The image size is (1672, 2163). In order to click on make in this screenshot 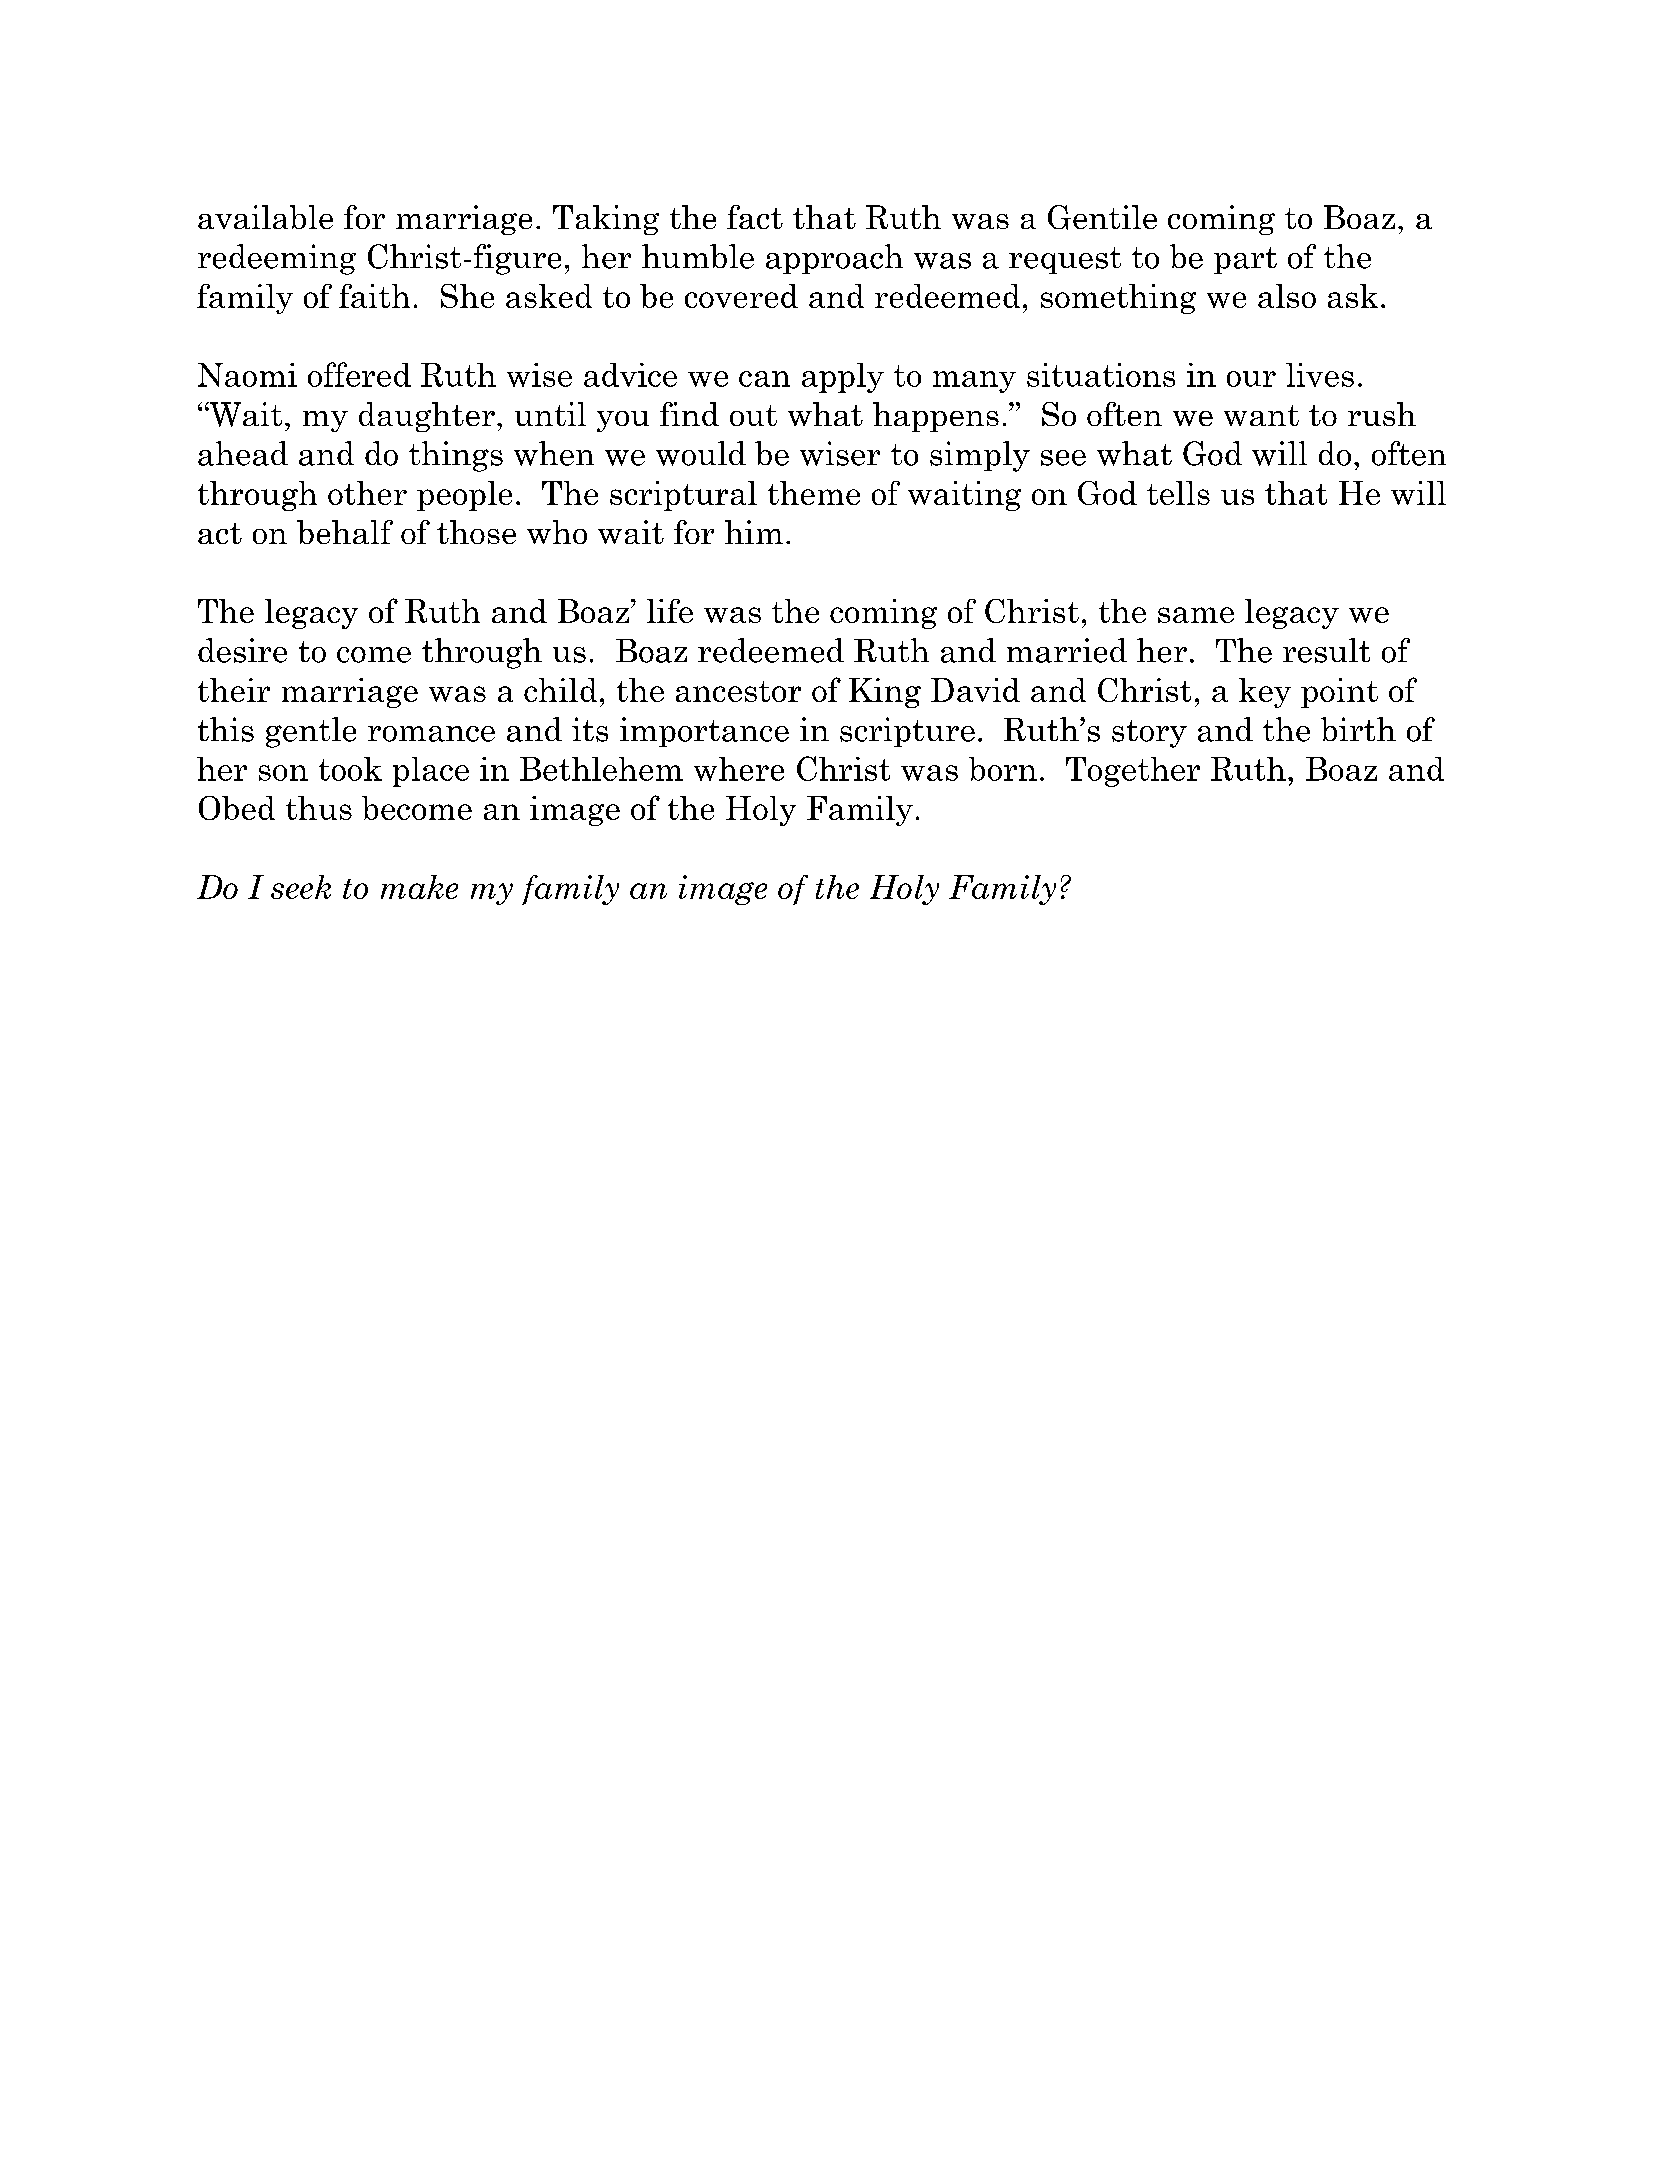, I will do `click(419, 887)`.
